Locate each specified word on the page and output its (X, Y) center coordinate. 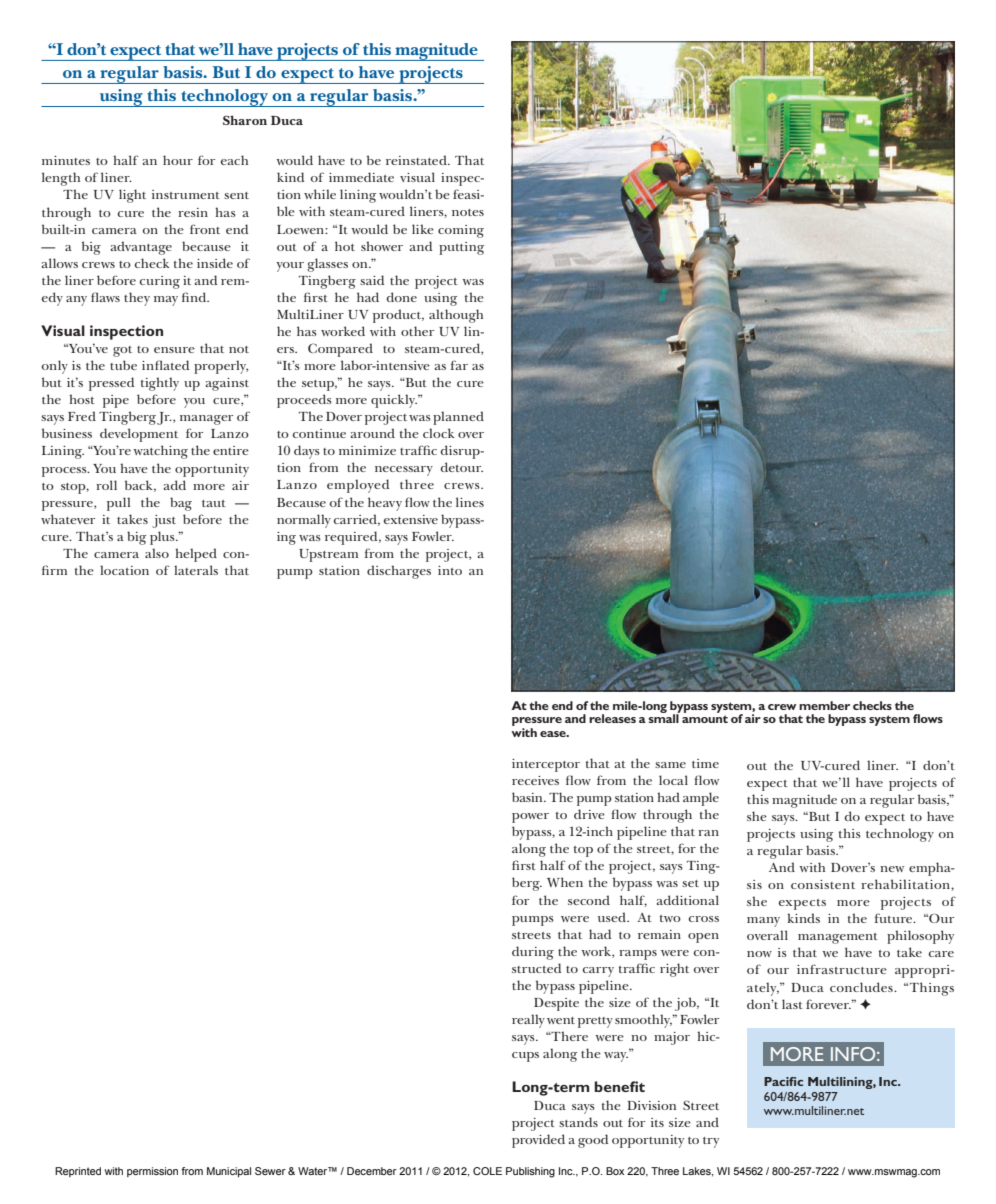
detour (462, 467)
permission (152, 1172)
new (892, 869)
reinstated (417, 160)
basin (528, 797)
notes (468, 212)
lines (470, 502)
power (530, 818)
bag (181, 504)
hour (178, 160)
